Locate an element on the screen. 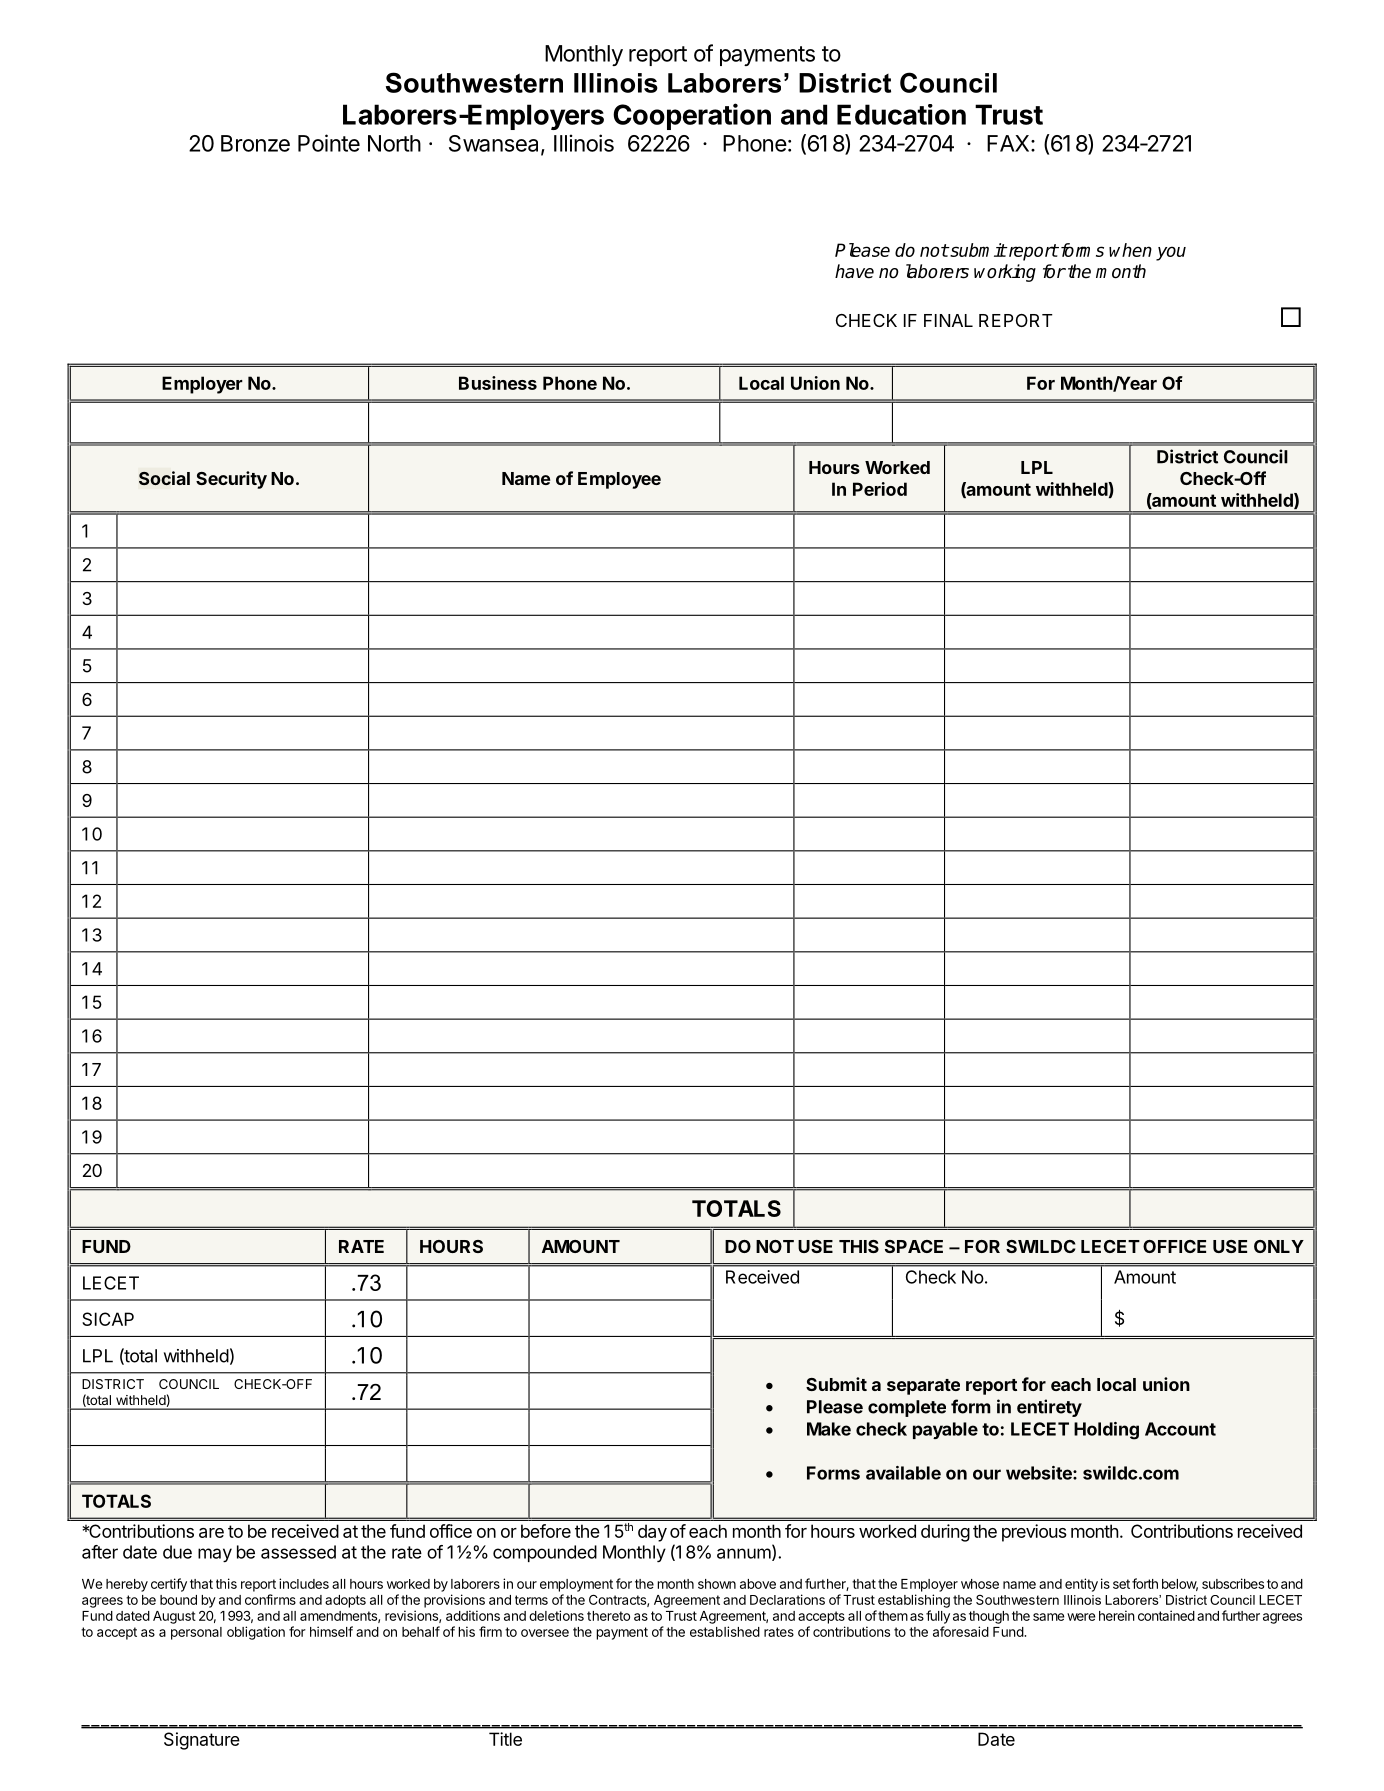  when is located at coordinates (1130, 250).
